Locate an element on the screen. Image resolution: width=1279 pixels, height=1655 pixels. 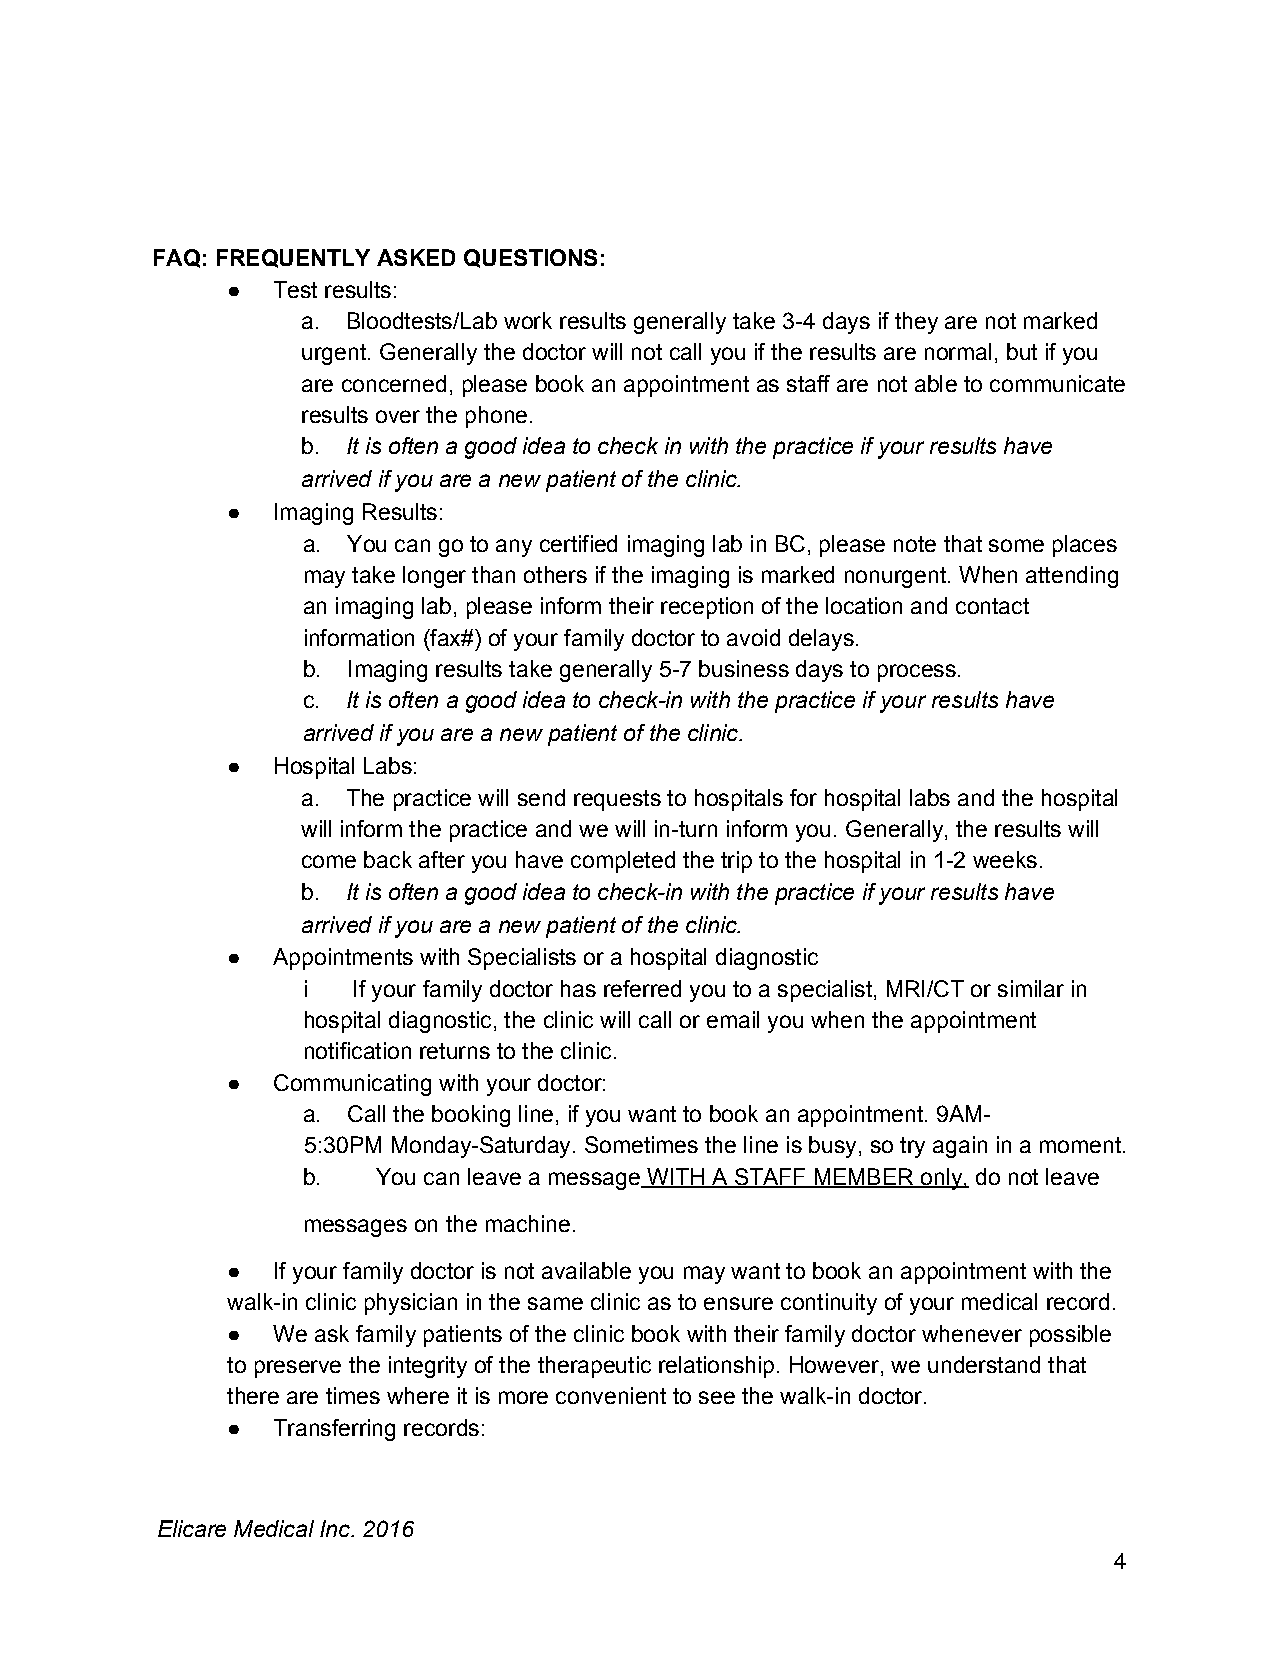
work is located at coordinates (528, 320).
